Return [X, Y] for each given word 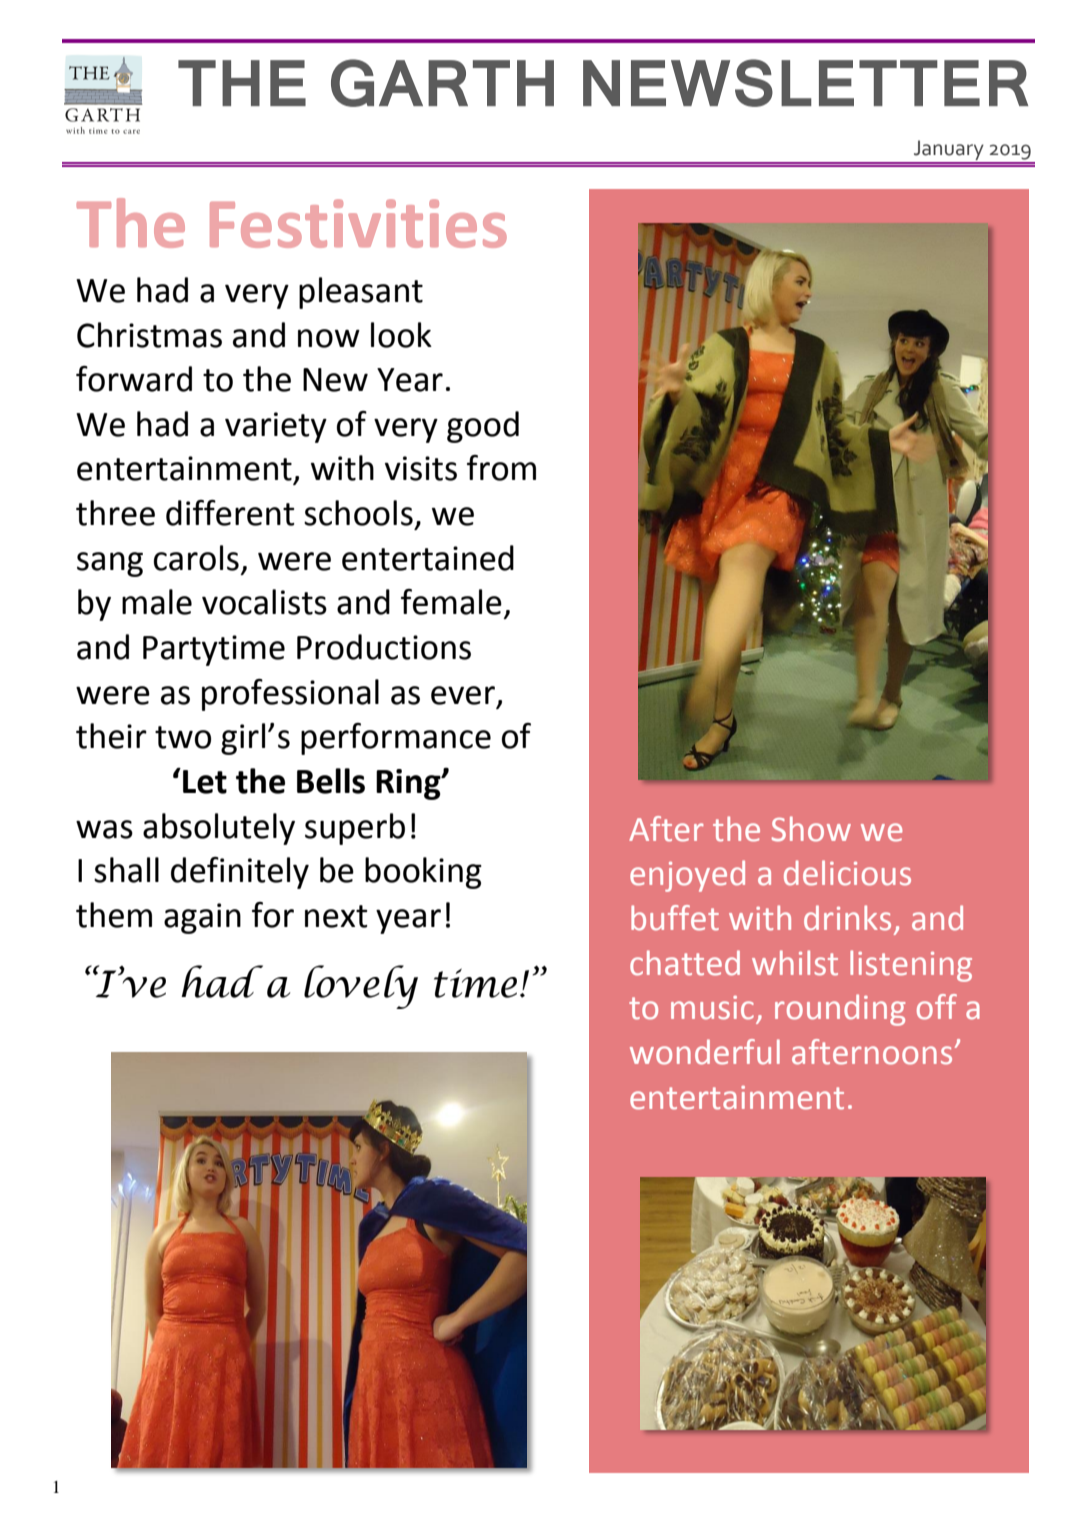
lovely [361, 987]
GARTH [442, 83]
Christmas [149, 335]
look [401, 335]
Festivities [358, 223]
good [483, 427]
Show [811, 829]
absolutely [219, 829]
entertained [428, 558]
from [501, 468]
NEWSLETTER [805, 83]
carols [196, 558]
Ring [409, 784]
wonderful [705, 1052]
